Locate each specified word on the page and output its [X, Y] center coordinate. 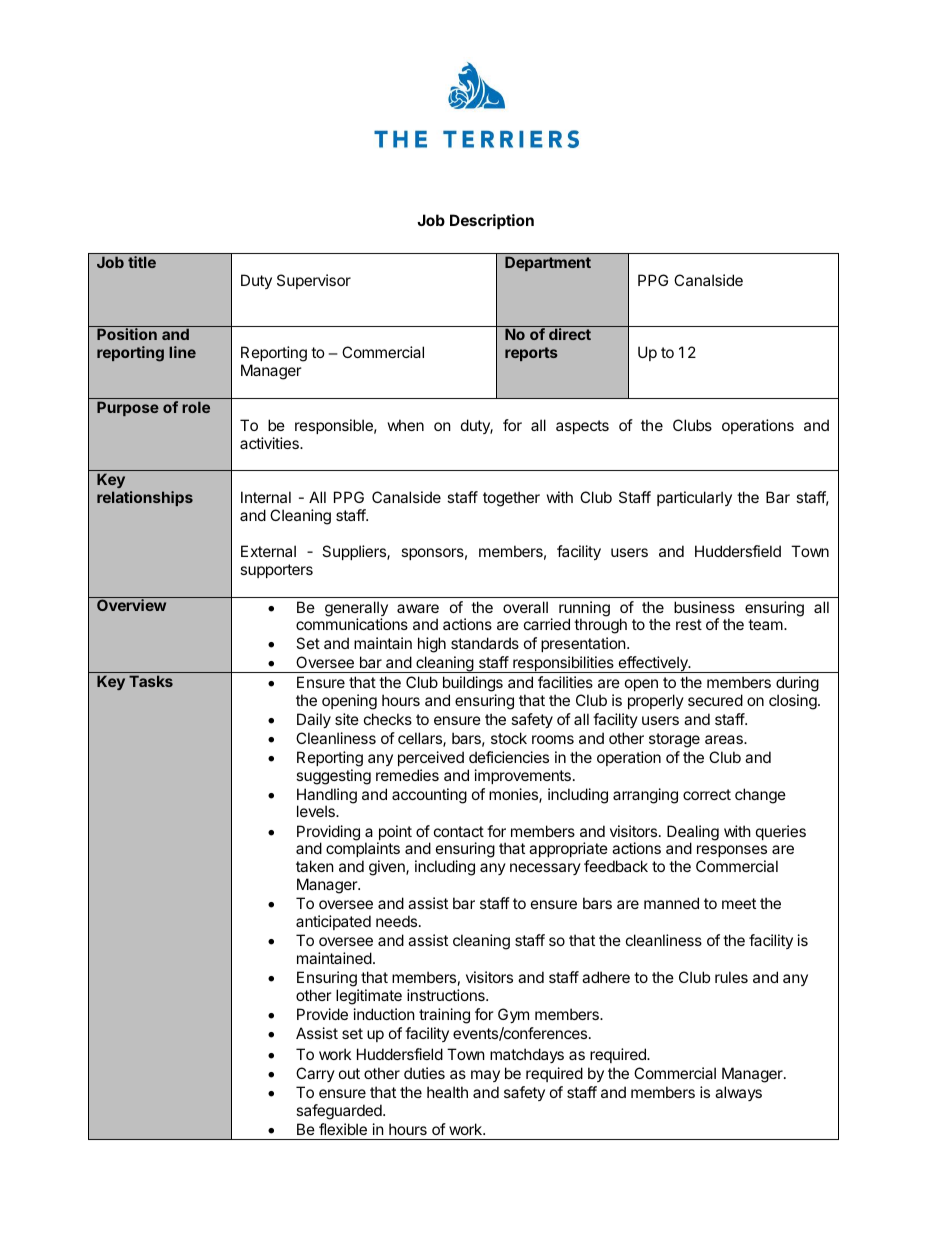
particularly [694, 498]
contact [459, 831]
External [268, 551]
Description [492, 221]
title [142, 262]
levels [317, 811]
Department [548, 263]
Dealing [693, 834]
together [511, 499]
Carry [315, 1074]
